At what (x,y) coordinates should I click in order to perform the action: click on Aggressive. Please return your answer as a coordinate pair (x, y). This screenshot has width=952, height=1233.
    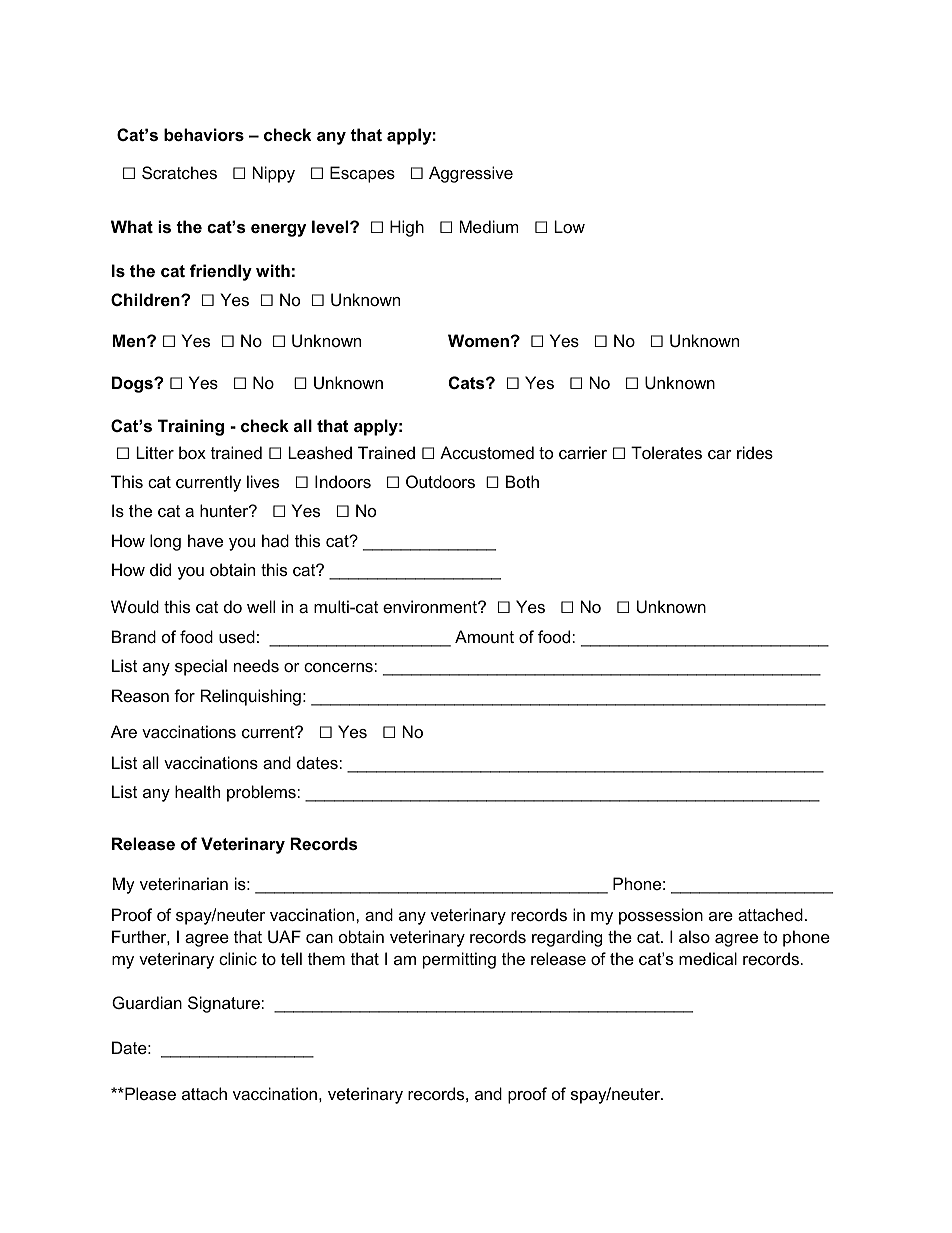
    Looking at the image, I should click on (471, 174).
